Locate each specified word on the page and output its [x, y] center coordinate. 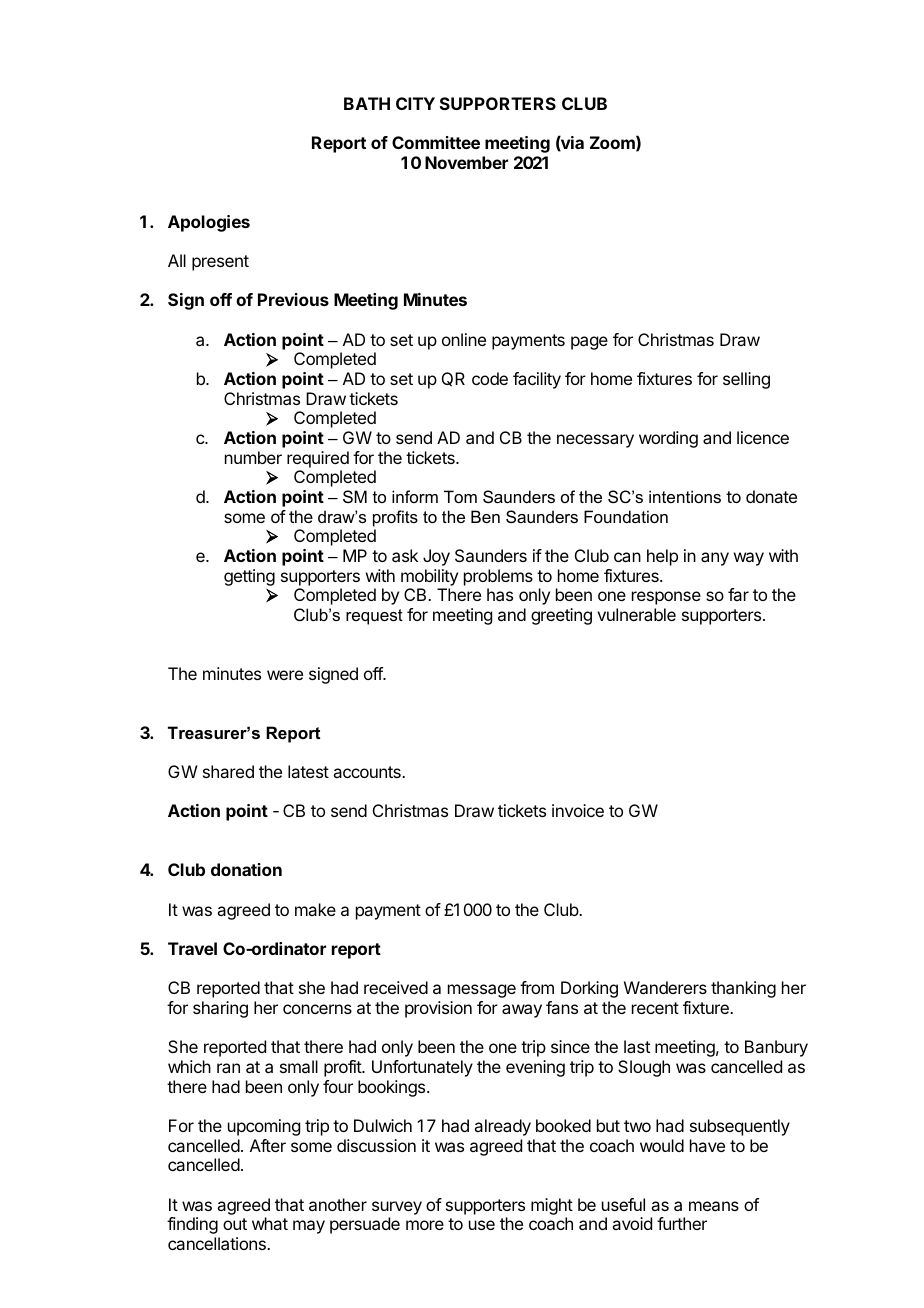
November [466, 162]
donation [246, 869]
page [589, 343]
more [425, 1225]
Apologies [209, 223]
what [270, 1223]
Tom [460, 496]
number [253, 457]
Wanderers [665, 987]
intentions [685, 496]
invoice [578, 810]
